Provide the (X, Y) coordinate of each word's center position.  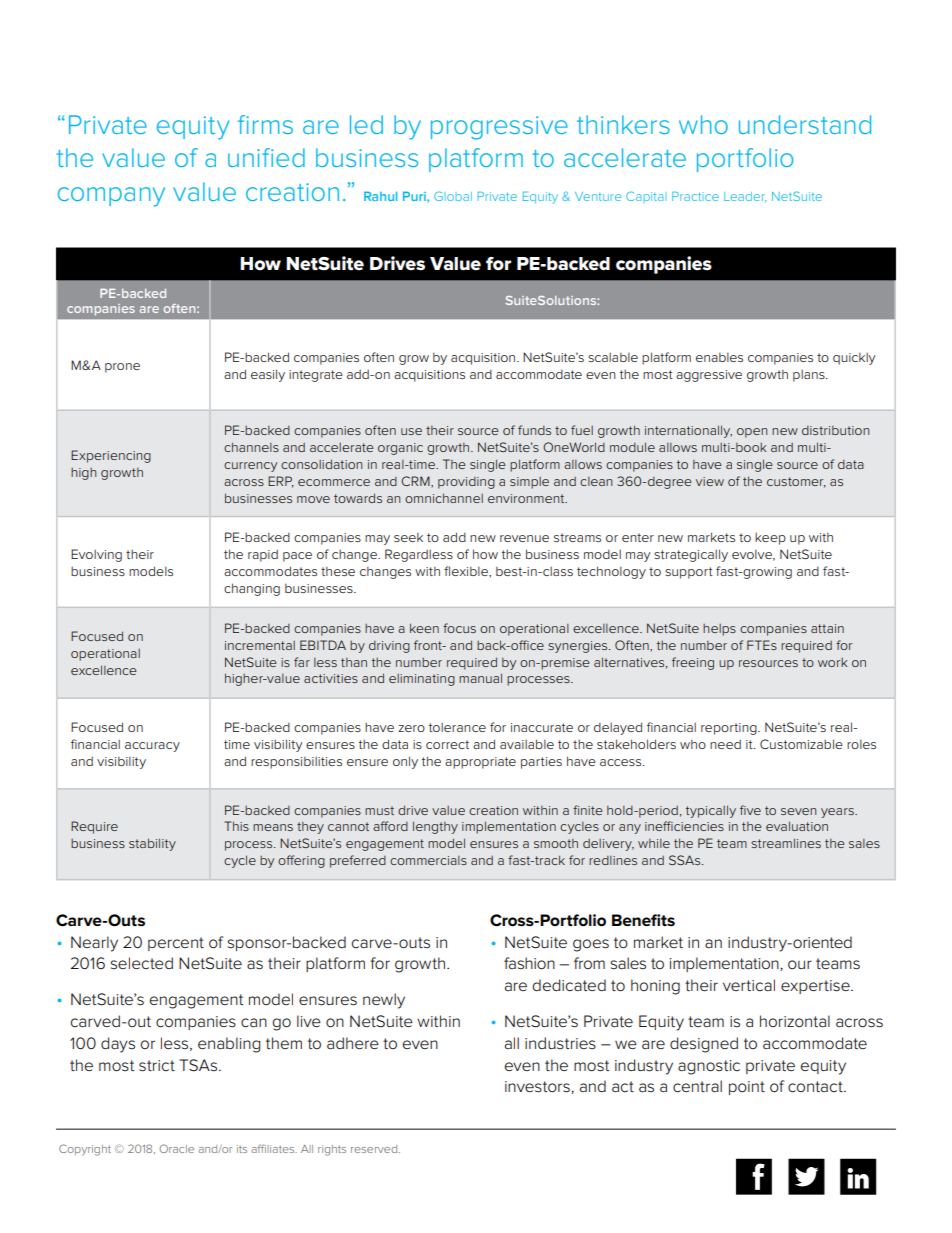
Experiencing (111, 456)
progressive (499, 128)
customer (796, 482)
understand (805, 124)
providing (466, 483)
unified (266, 157)
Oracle (177, 1148)
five (750, 810)
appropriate (480, 763)
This (236, 826)
